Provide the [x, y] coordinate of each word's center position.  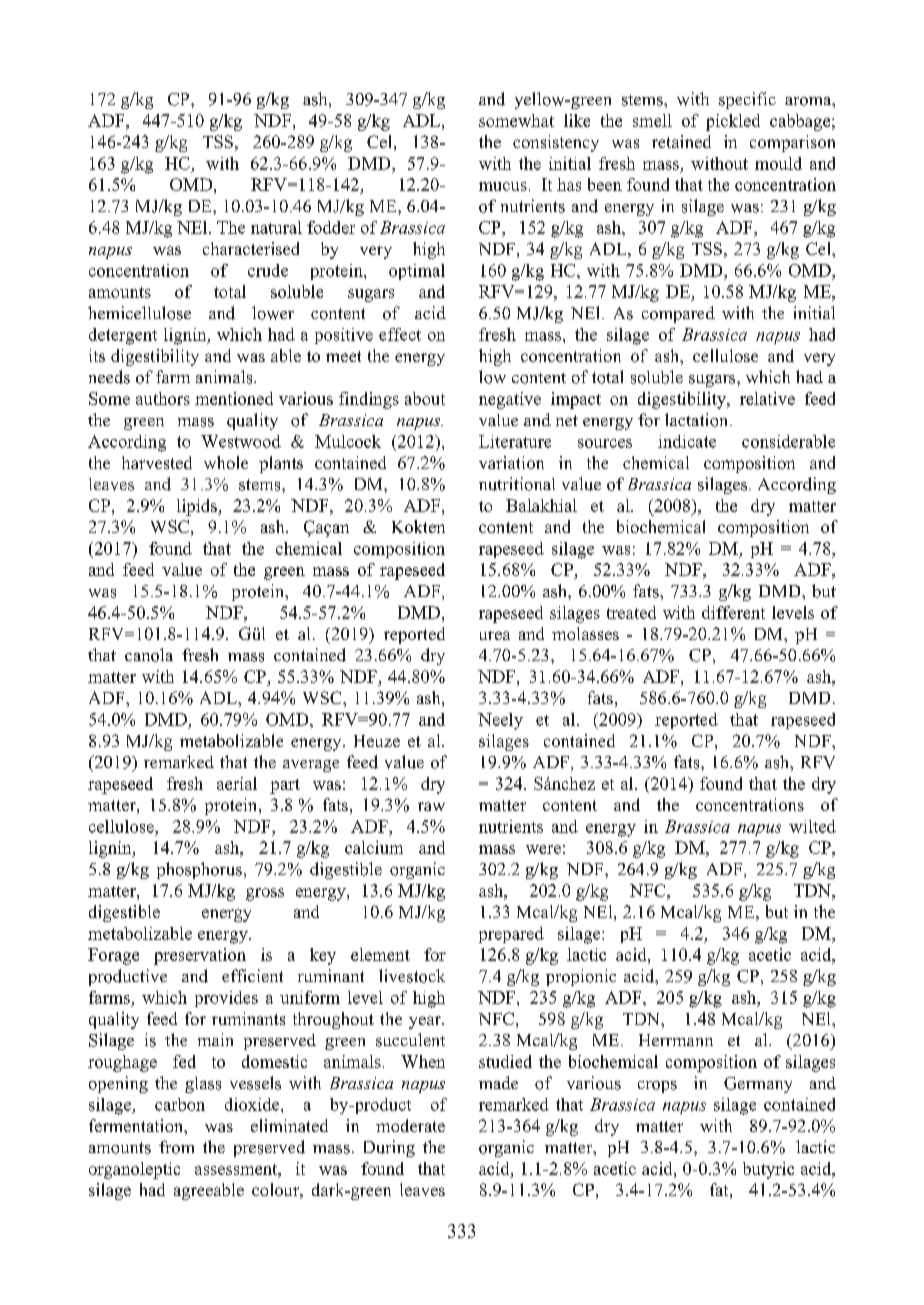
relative [767, 398]
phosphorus [199, 870]
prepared [511, 935]
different [733, 612]
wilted [812, 826]
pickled [733, 122]
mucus [503, 186]
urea [495, 635]
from [176, 1147]
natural [276, 227]
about [425, 398]
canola [149, 655]
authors [163, 398]
